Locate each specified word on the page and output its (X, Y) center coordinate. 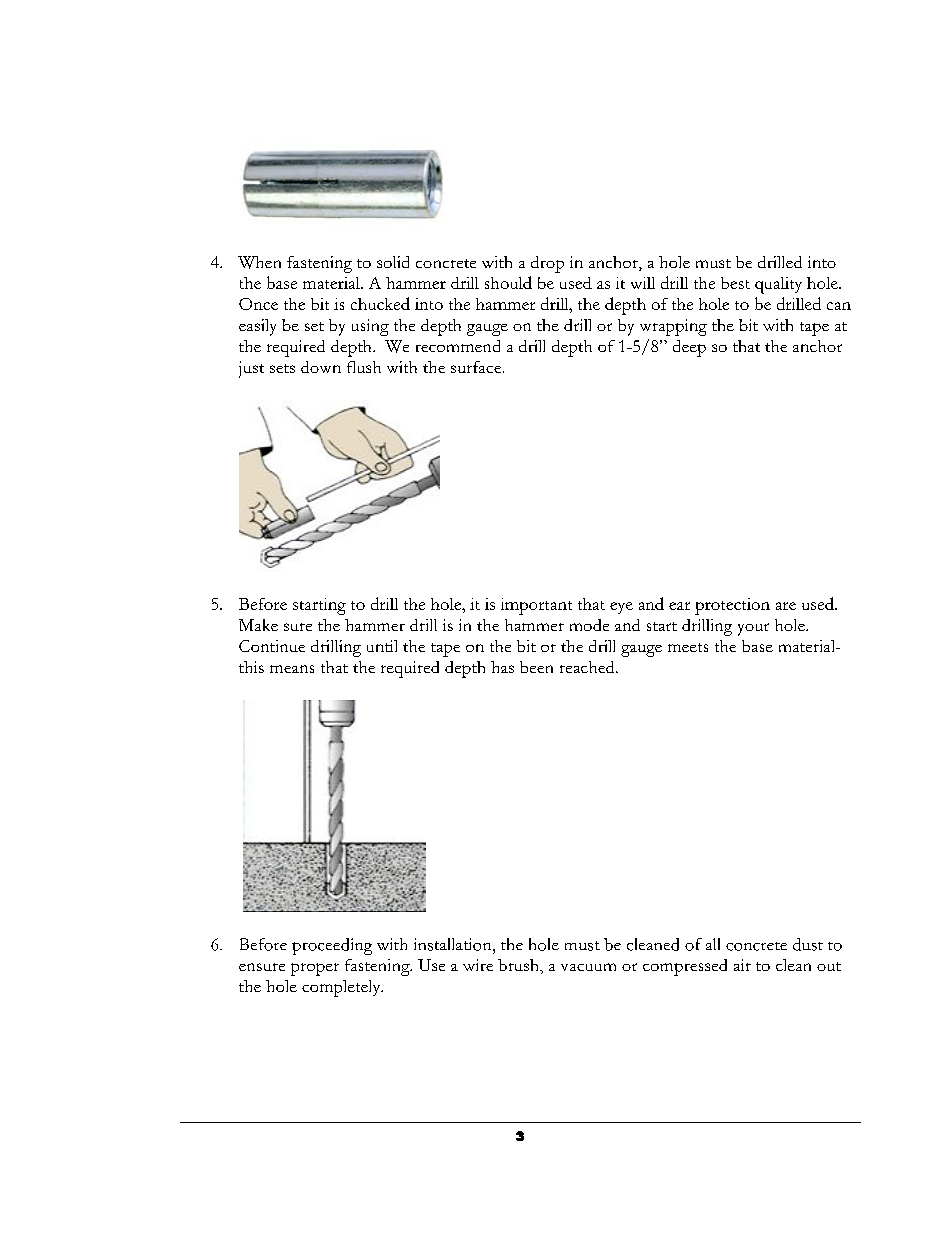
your (753, 629)
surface (476, 367)
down (321, 367)
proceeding (332, 946)
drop (547, 264)
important (536, 606)
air (742, 965)
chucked (380, 303)
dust (808, 944)
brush (520, 966)
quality (778, 285)
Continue (272, 646)
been (536, 667)
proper (315, 969)
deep (689, 348)
